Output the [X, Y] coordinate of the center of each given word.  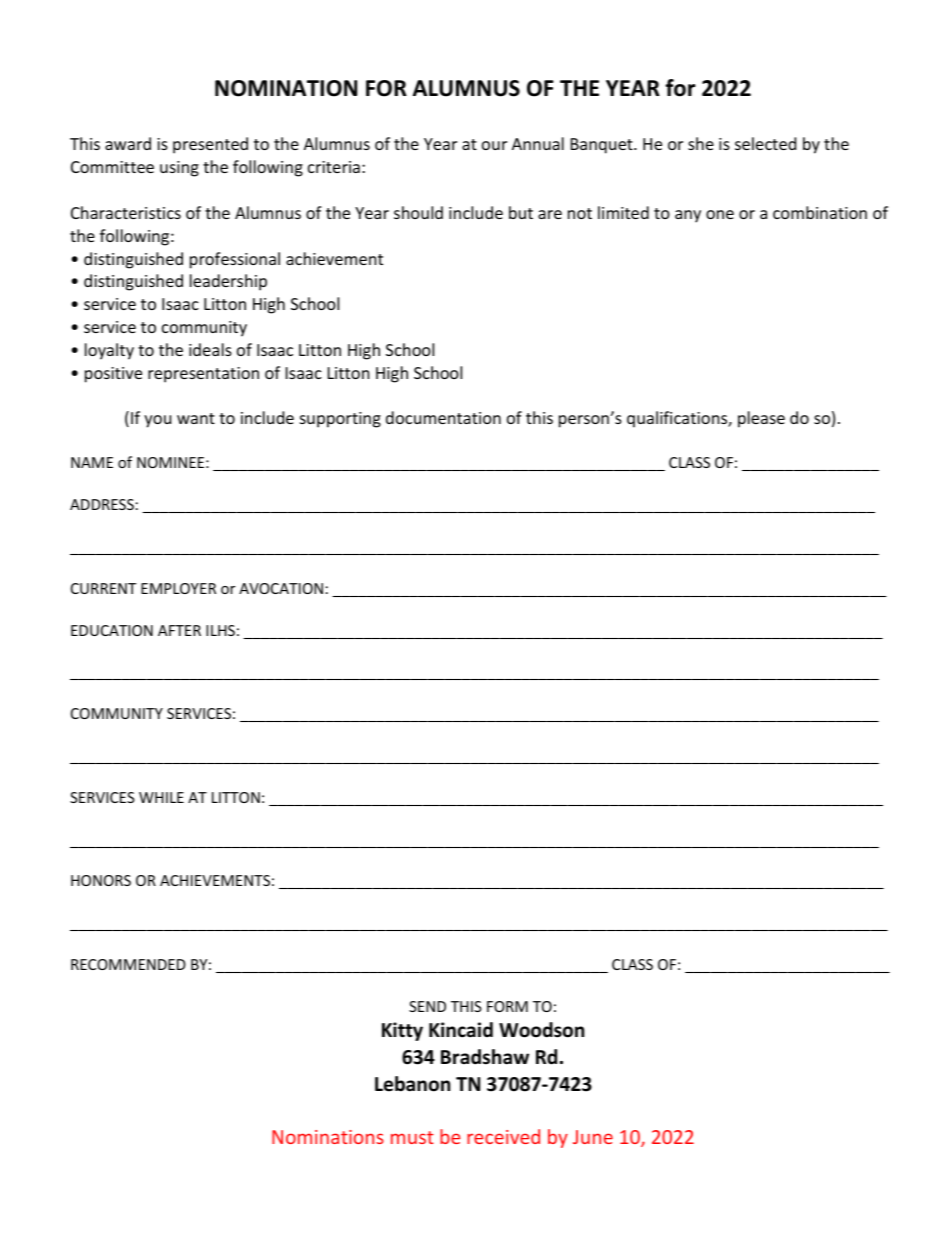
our [494, 145]
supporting [340, 420]
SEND [427, 1006]
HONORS [101, 880]
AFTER [179, 630]
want [196, 418]
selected [765, 143]
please [761, 419]
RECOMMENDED [128, 964]
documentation [443, 417]
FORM [507, 1006]
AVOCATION [281, 588]
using [179, 169]
